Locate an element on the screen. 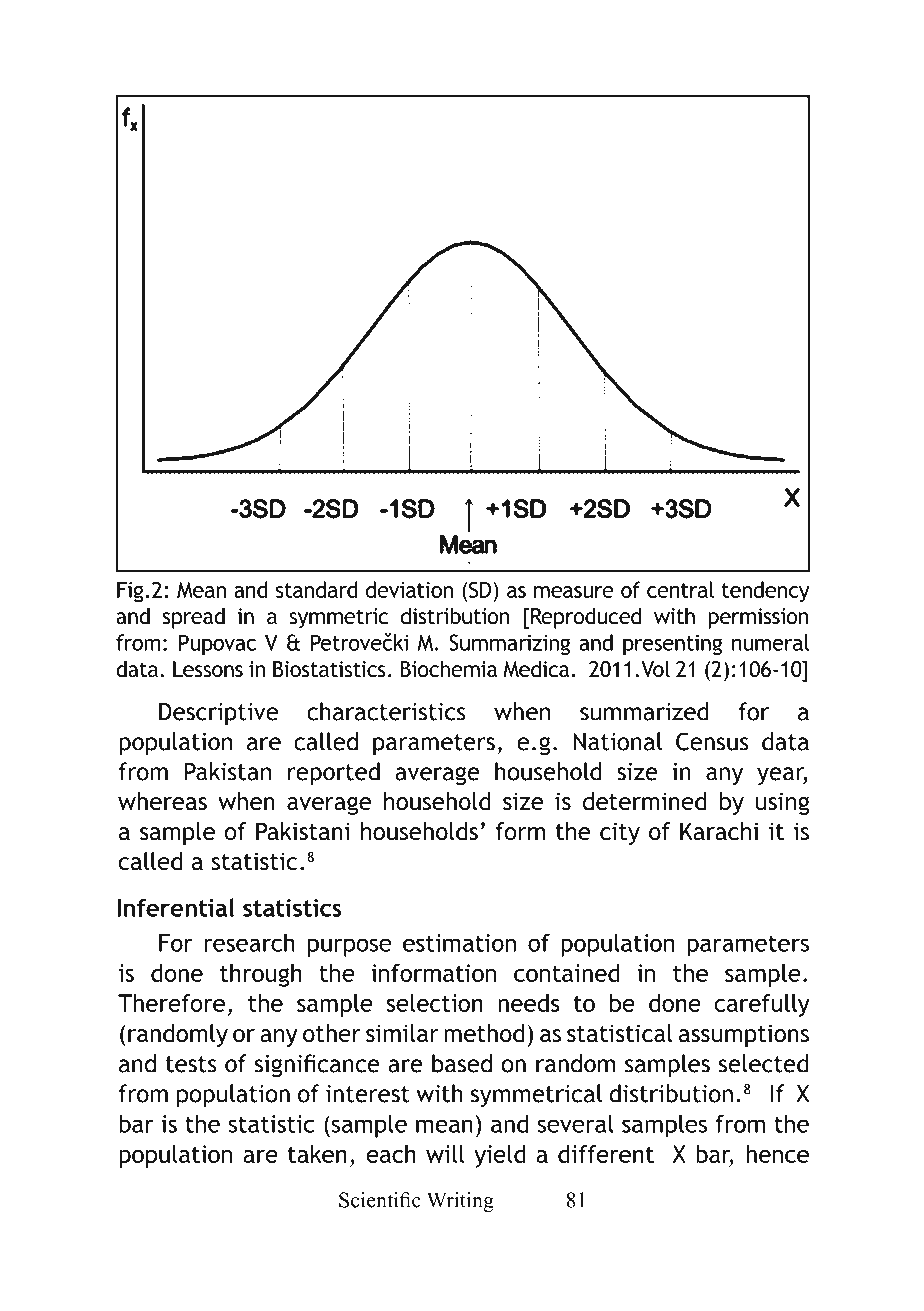 This screenshot has width=924, height=1311. hence is located at coordinates (777, 1154).
